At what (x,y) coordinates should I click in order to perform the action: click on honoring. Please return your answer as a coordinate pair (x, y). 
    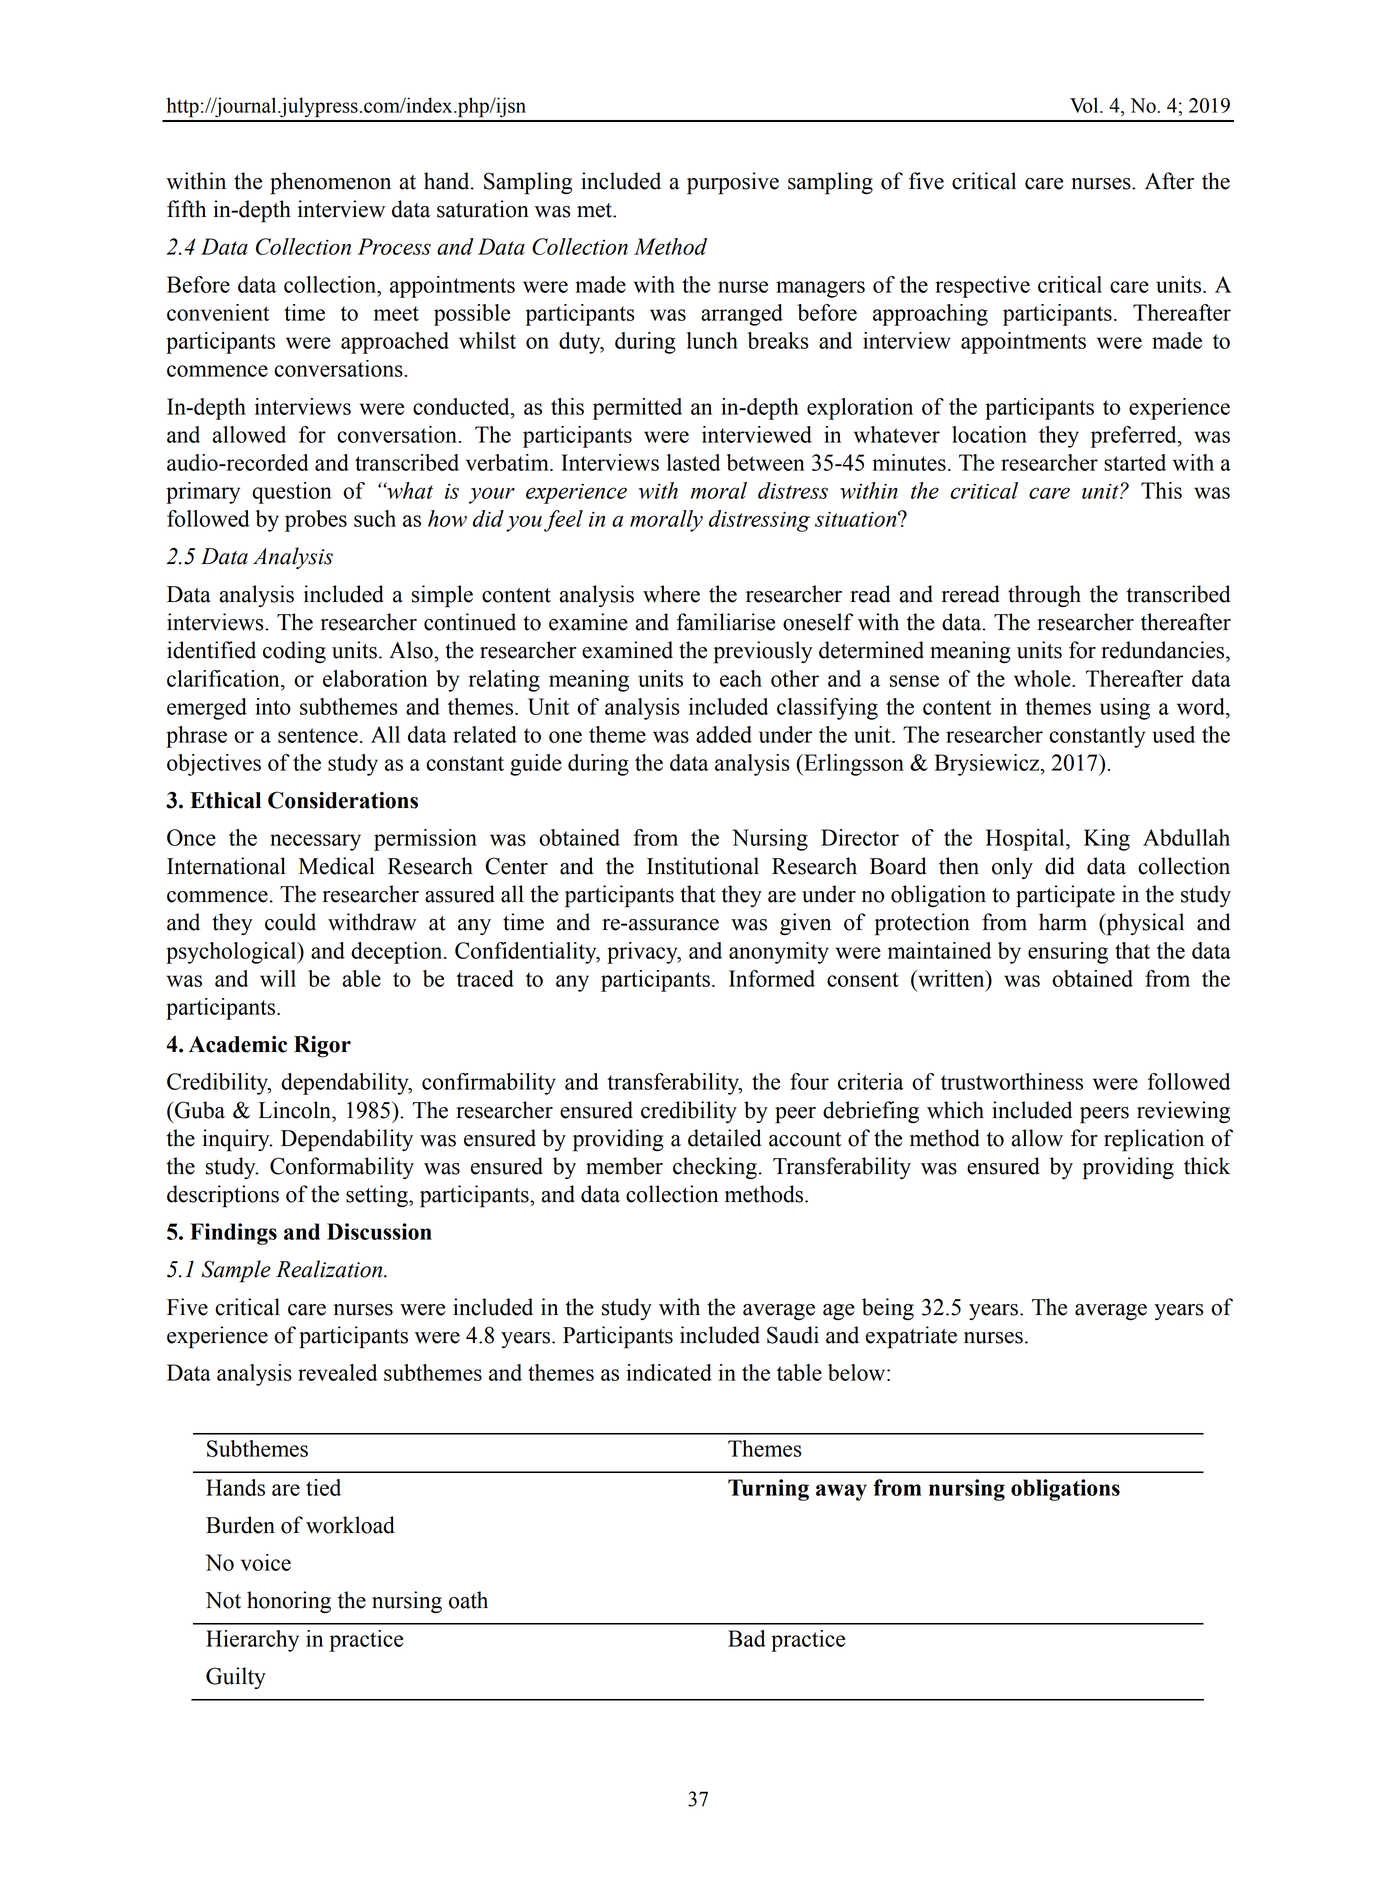
    Looking at the image, I should click on (289, 1602).
